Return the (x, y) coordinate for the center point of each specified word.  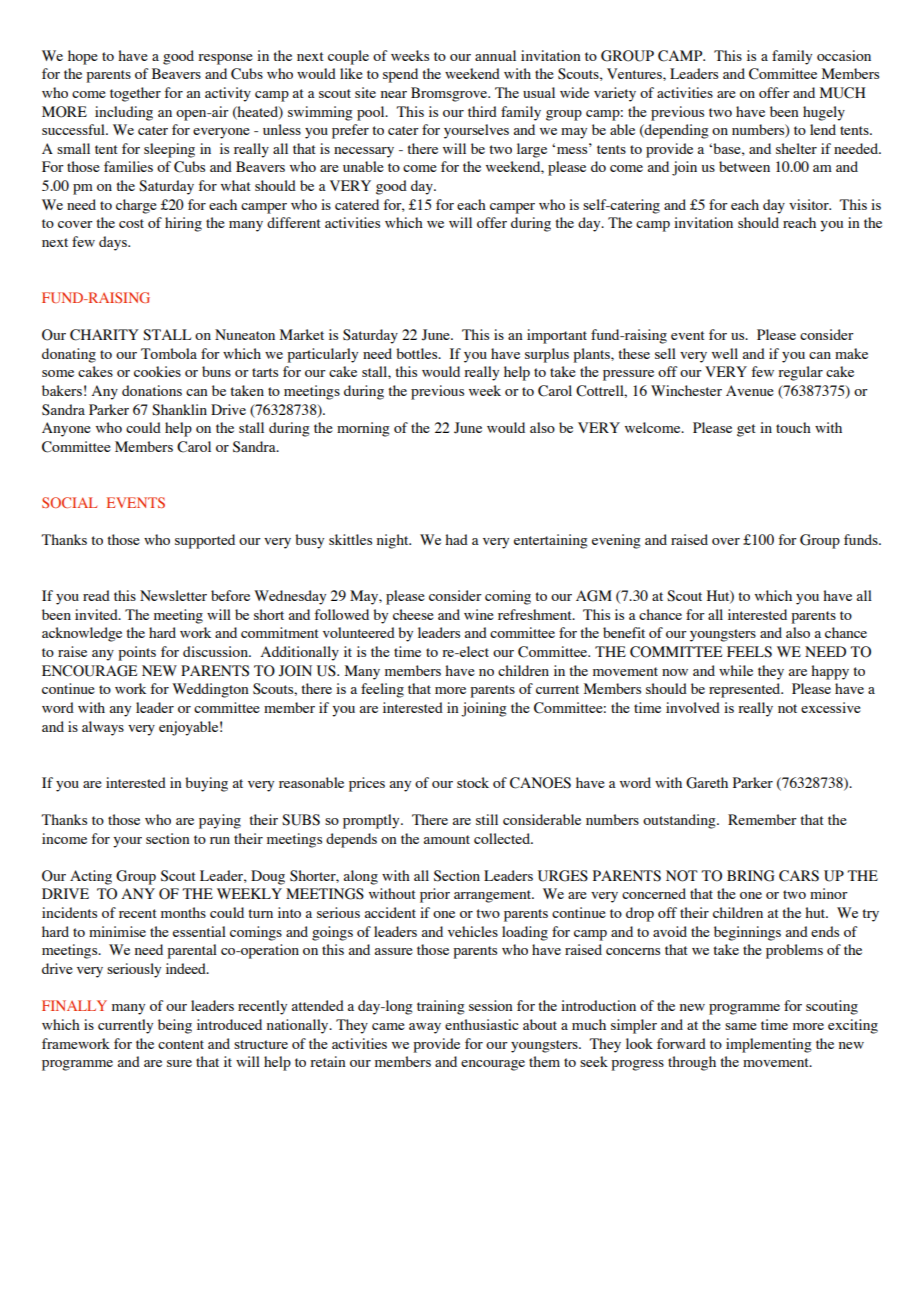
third (482, 111)
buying (206, 784)
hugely (824, 113)
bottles (418, 353)
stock (473, 782)
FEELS (749, 652)
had (456, 539)
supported (205, 541)
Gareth (707, 783)
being (175, 1026)
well (725, 353)
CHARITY (104, 335)
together (135, 94)
